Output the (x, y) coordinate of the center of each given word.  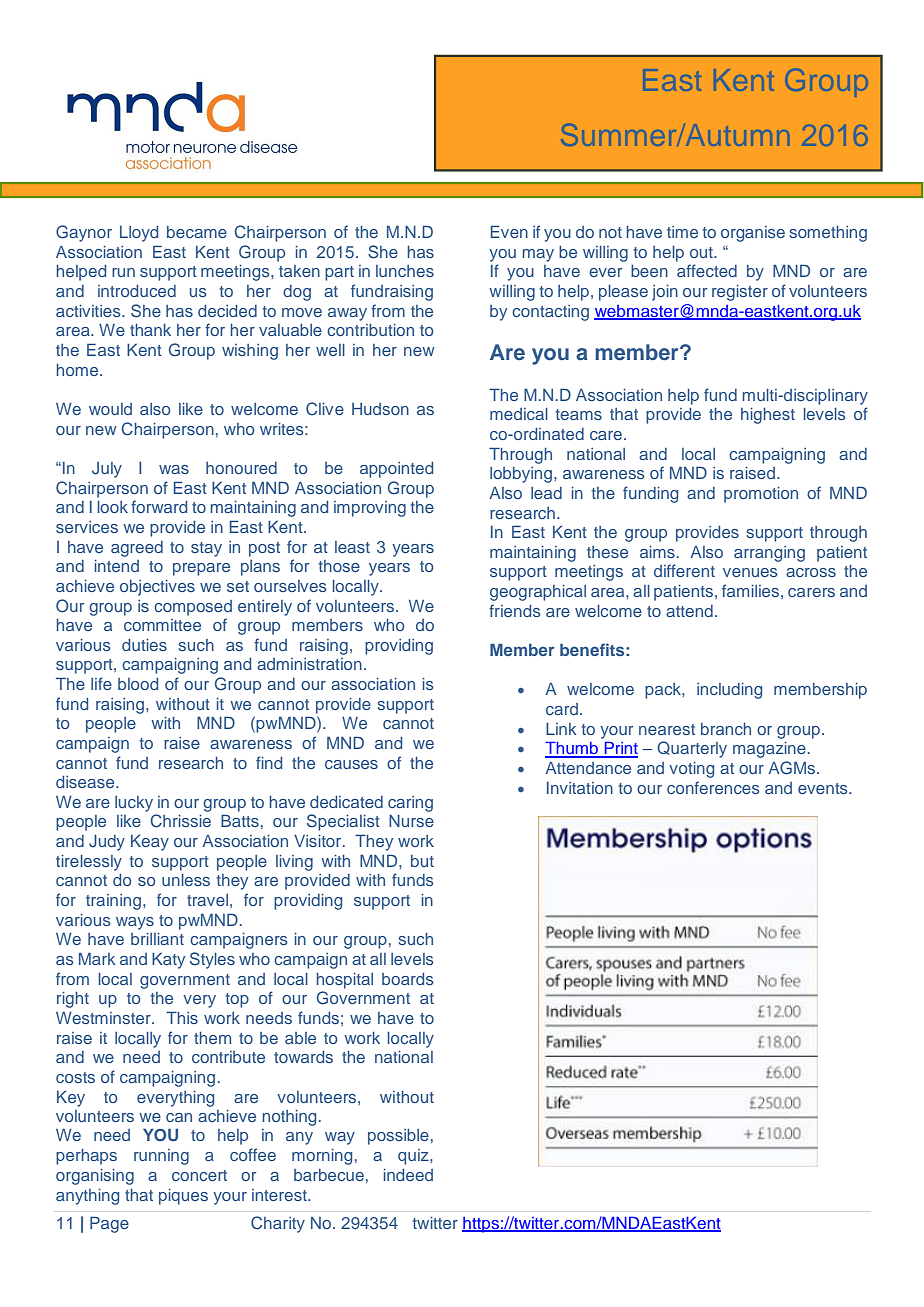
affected (707, 270)
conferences (713, 787)
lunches (405, 271)
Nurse (411, 821)
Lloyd (139, 234)
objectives (157, 588)
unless (186, 880)
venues (750, 572)
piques (183, 1197)
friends (515, 610)
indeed (408, 1175)
